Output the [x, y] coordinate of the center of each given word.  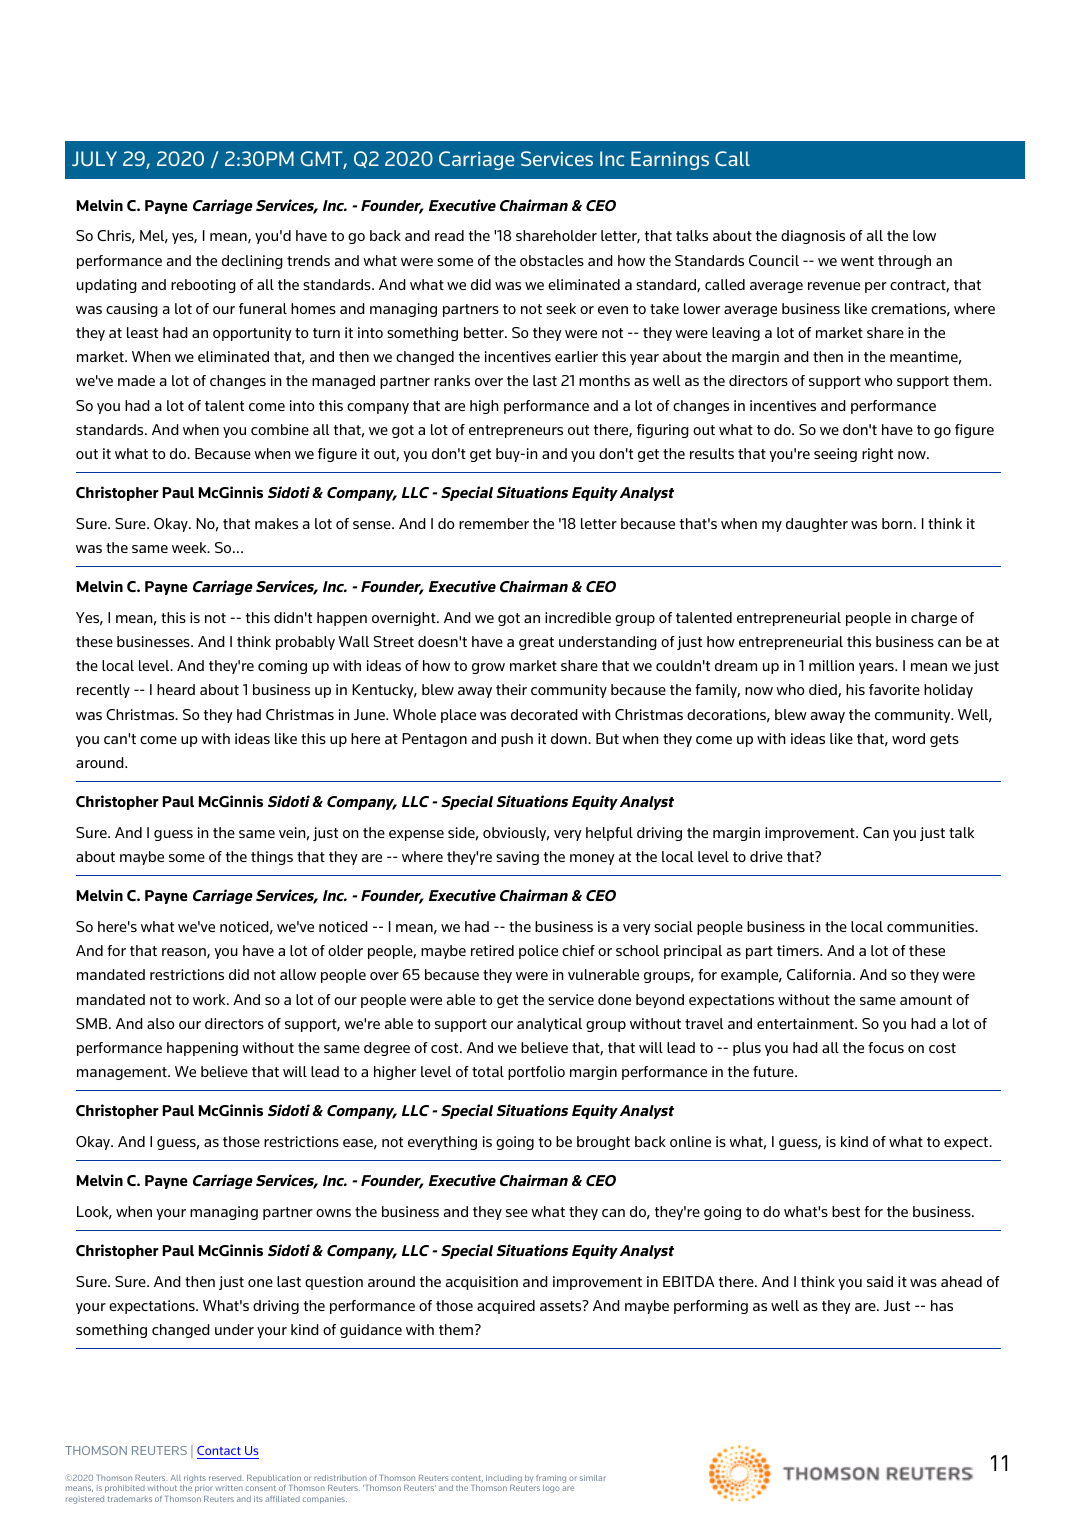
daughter [817, 525]
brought [603, 1143]
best [846, 1211]
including [504, 1479]
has [942, 1305]
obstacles [552, 260]
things [272, 858]
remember [494, 523]
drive [766, 856]
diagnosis [813, 237]
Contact [220, 1452]
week [190, 547]
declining [252, 262]
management [123, 1073]
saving [517, 858]
